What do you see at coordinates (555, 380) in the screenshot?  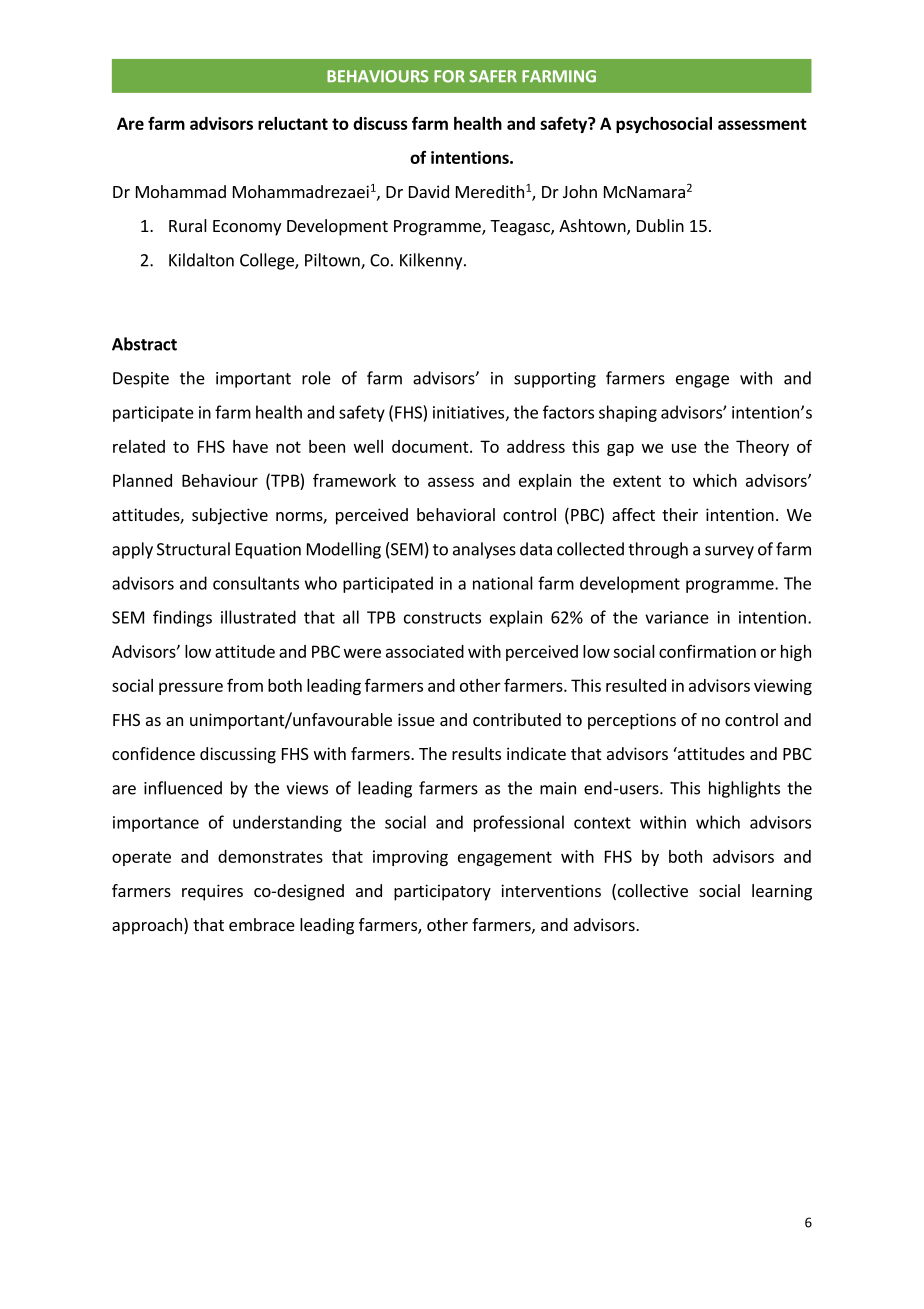 I see `supporting` at bounding box center [555, 380].
